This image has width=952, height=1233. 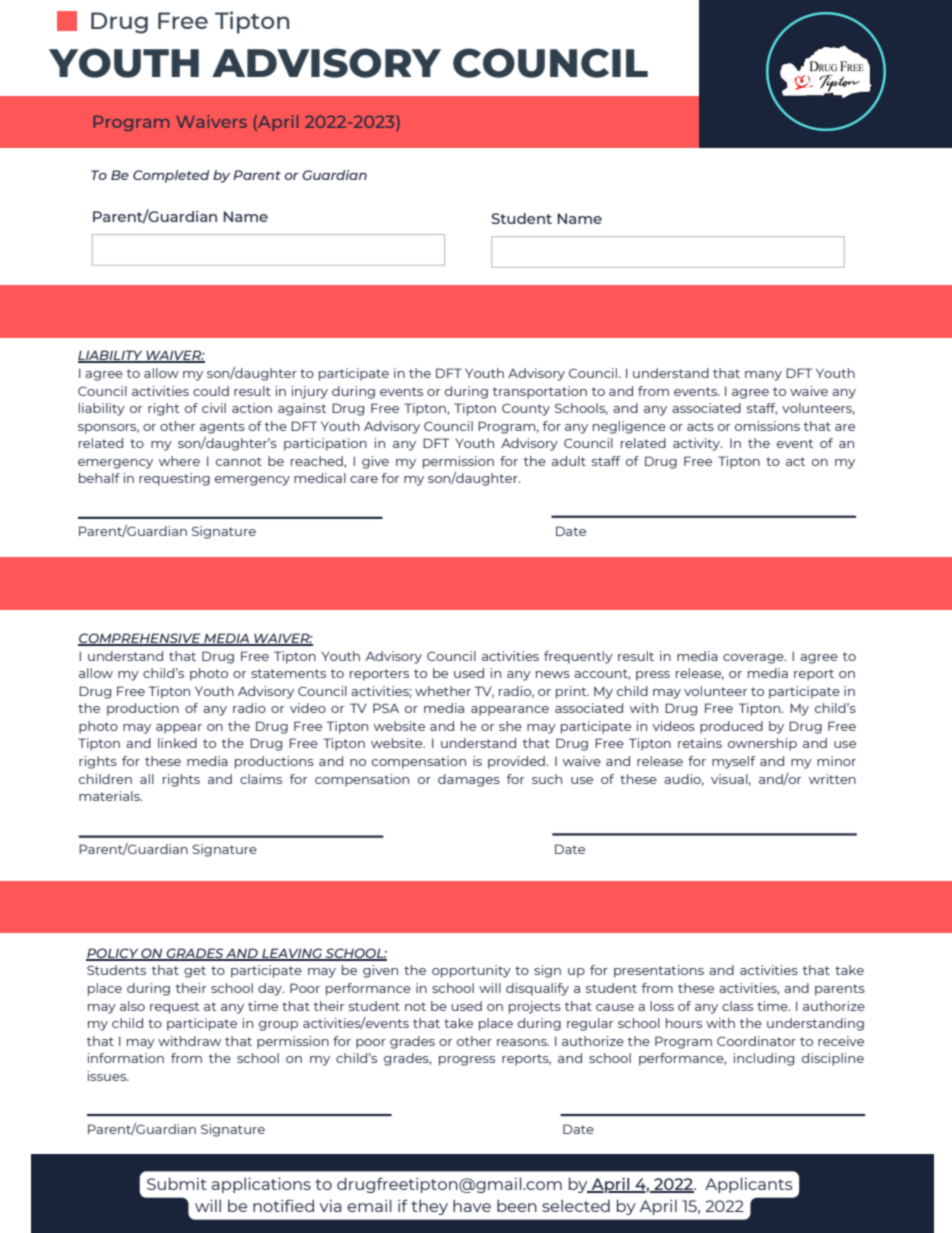 What do you see at coordinates (754, 659) in the image?
I see `coverage` at bounding box center [754, 659].
